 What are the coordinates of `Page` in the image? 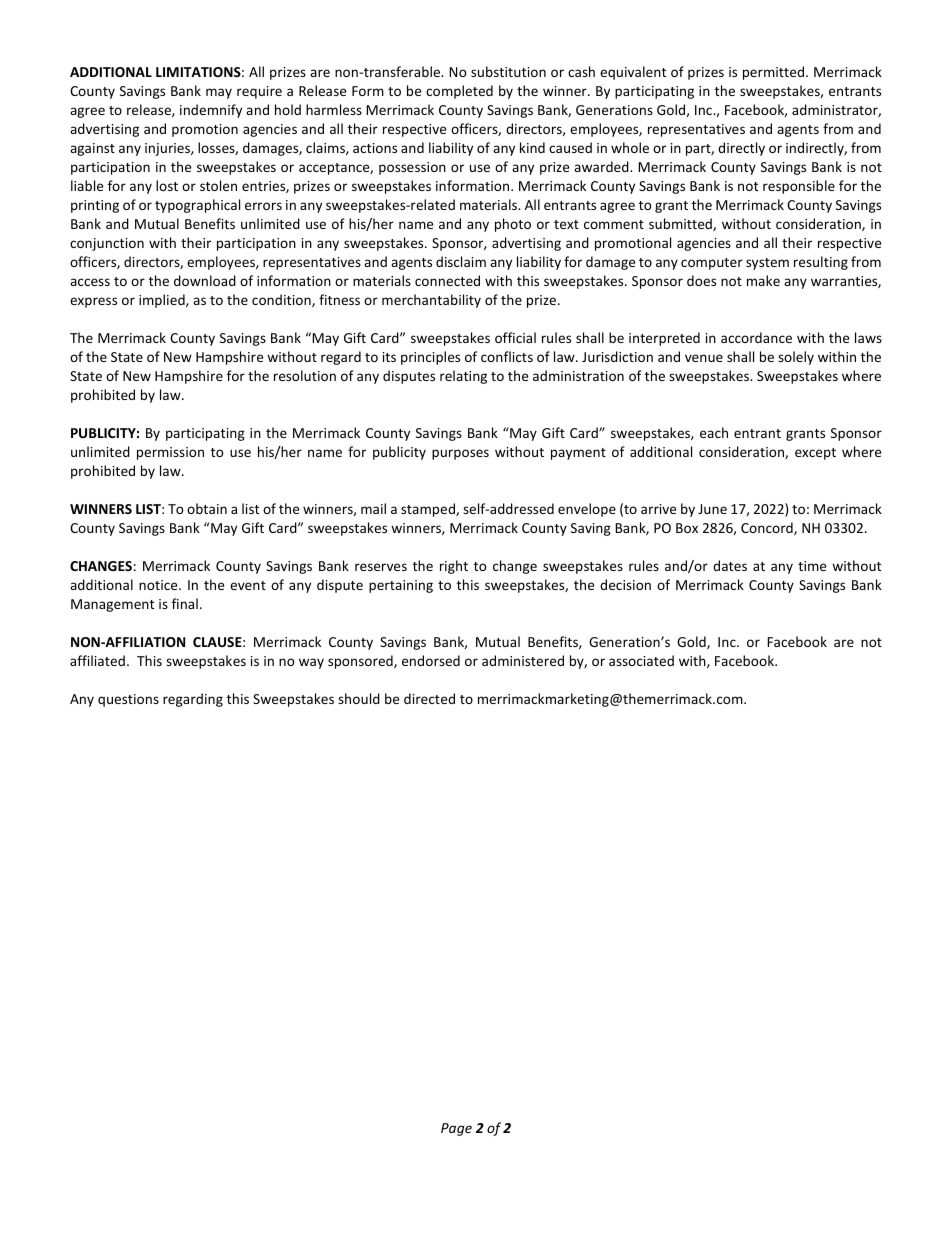 It's located at (456, 1129).
